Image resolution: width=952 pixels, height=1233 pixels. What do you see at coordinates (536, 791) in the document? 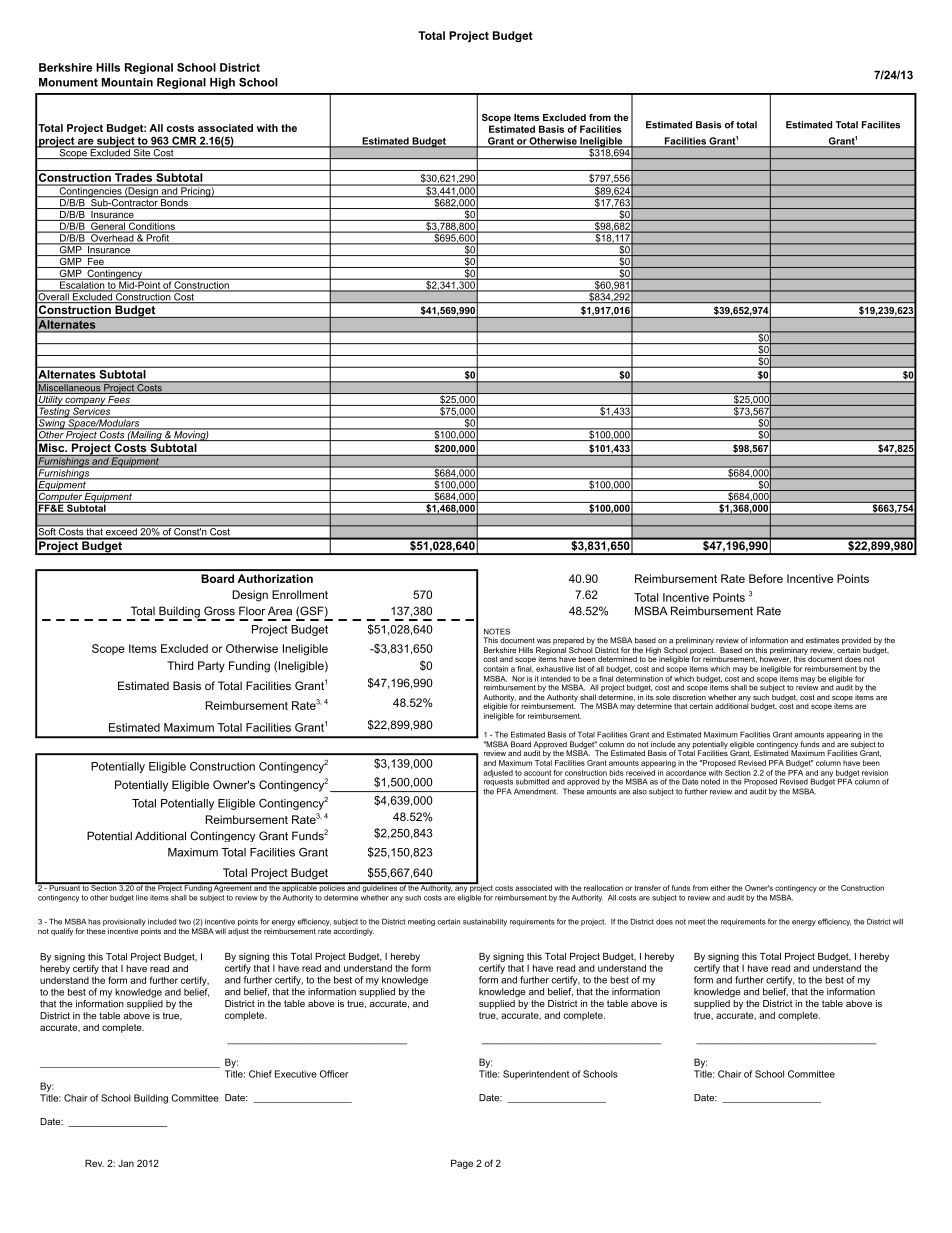
I see `Amendment` at bounding box center [536, 791].
